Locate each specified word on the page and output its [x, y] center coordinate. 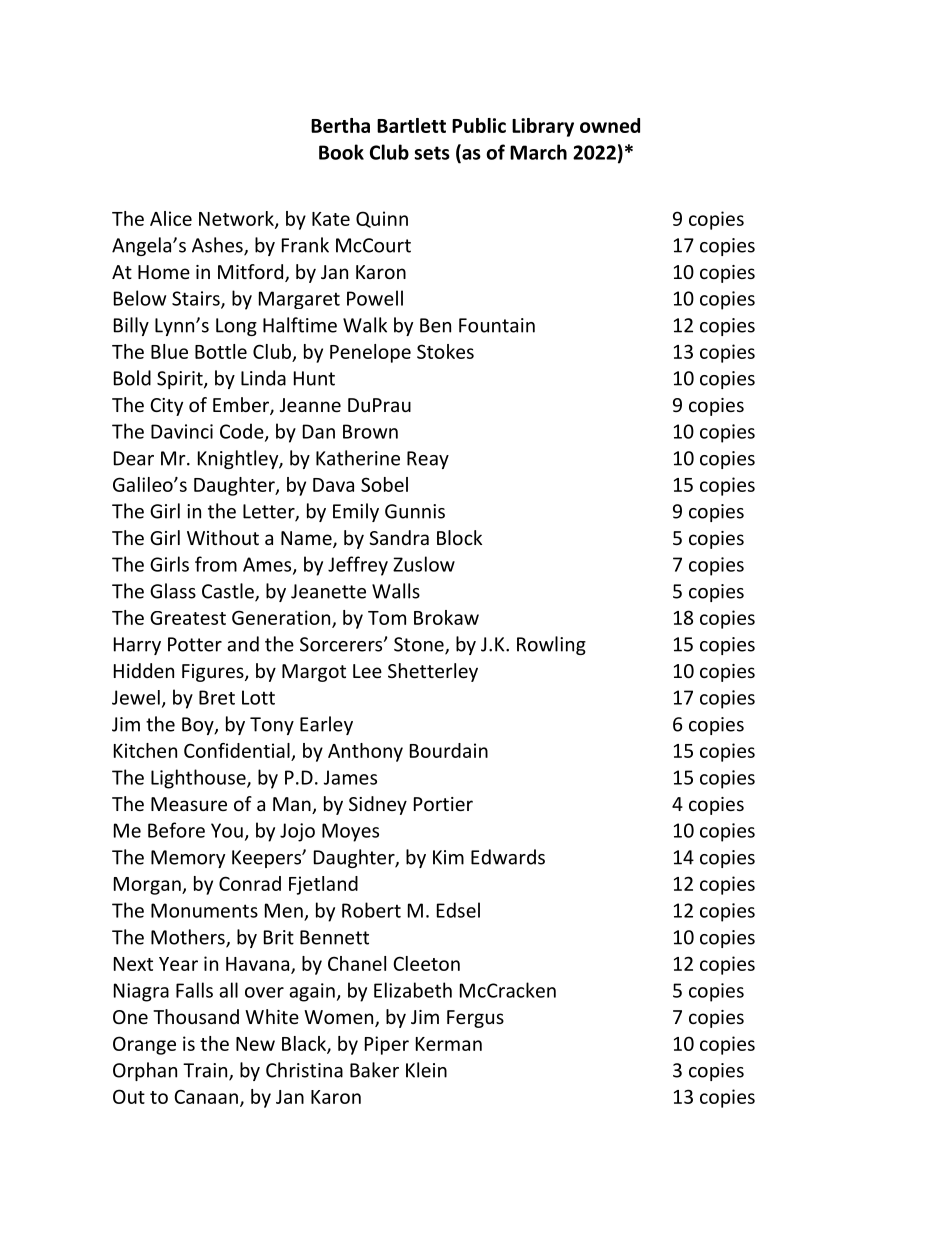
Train [206, 1071]
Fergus [475, 1019]
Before [176, 830]
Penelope [370, 353]
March [538, 152]
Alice [171, 218]
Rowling [551, 645]
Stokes [445, 351]
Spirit [181, 380]
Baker [374, 1070]
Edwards [508, 857]
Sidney [378, 805]
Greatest [188, 618]
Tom [387, 618]
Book [341, 152]
